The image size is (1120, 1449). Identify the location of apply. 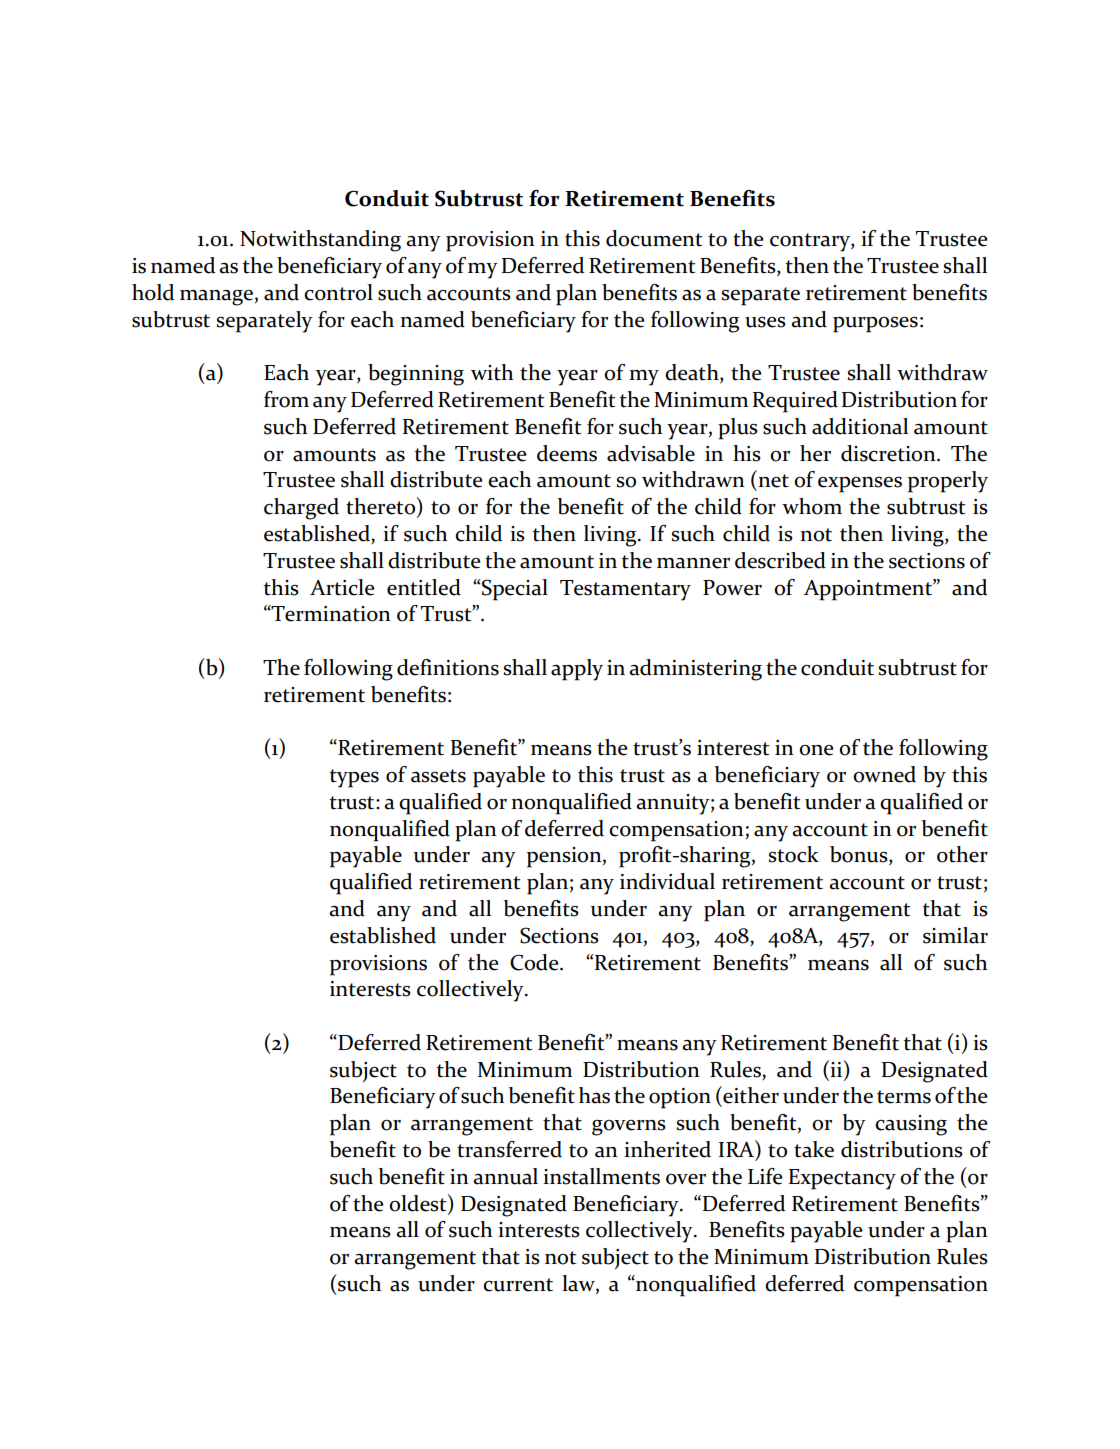
(577, 670).
